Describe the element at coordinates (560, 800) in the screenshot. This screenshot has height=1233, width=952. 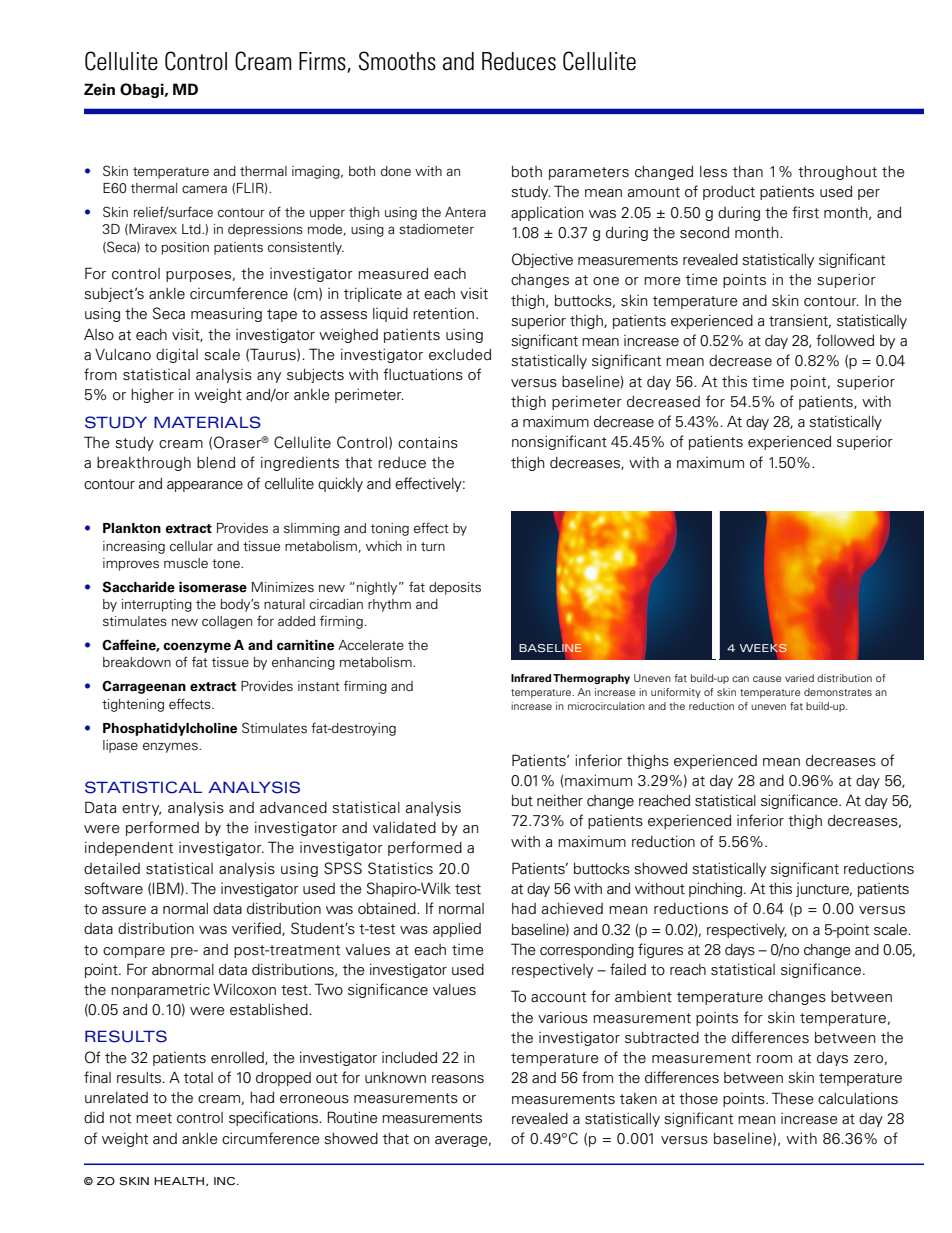
I see `neither` at that location.
